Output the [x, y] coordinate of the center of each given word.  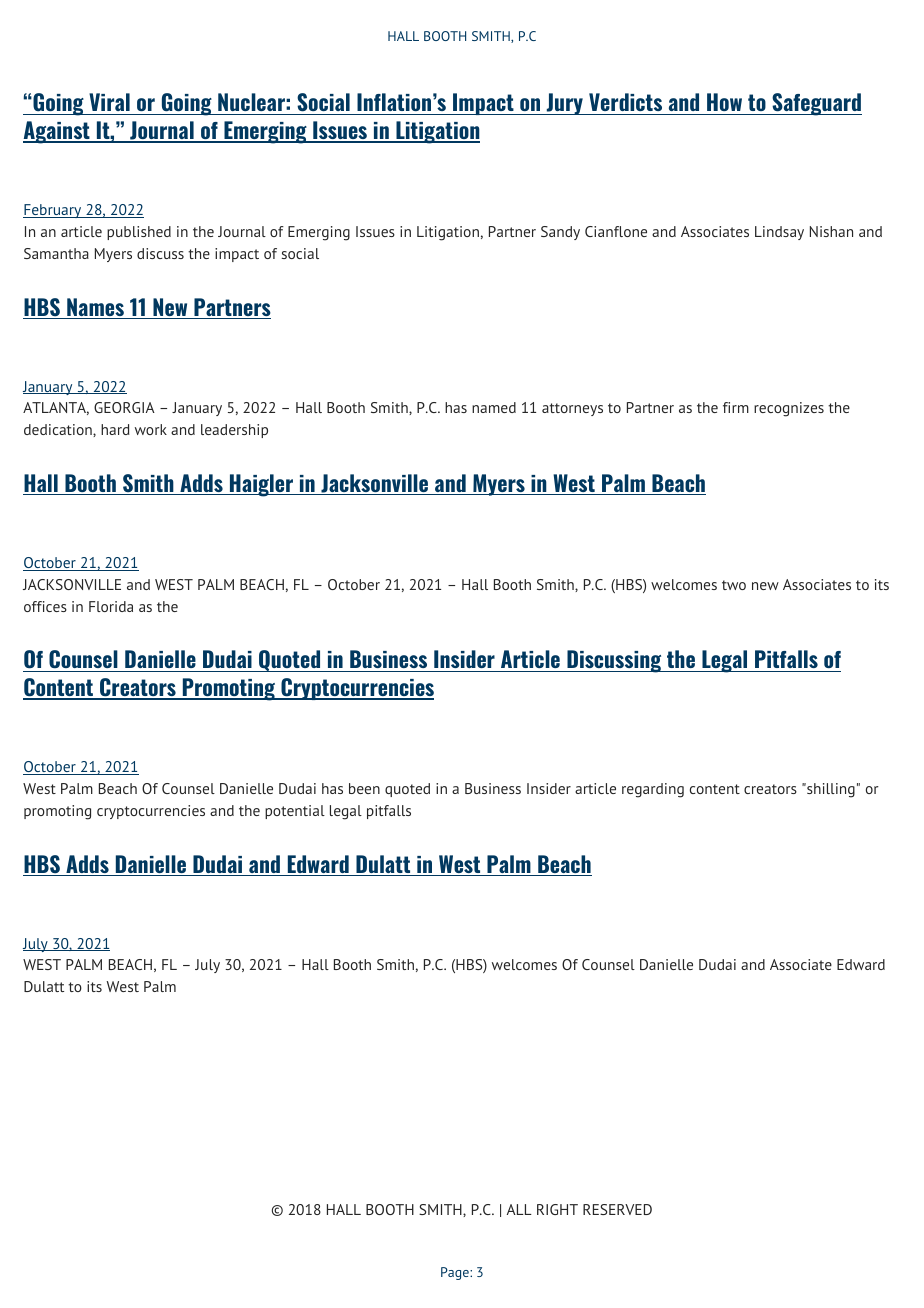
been [364, 788]
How [725, 104]
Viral [109, 104]
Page [456, 1273]
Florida [111, 606]
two [734, 585]
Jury [564, 104]
